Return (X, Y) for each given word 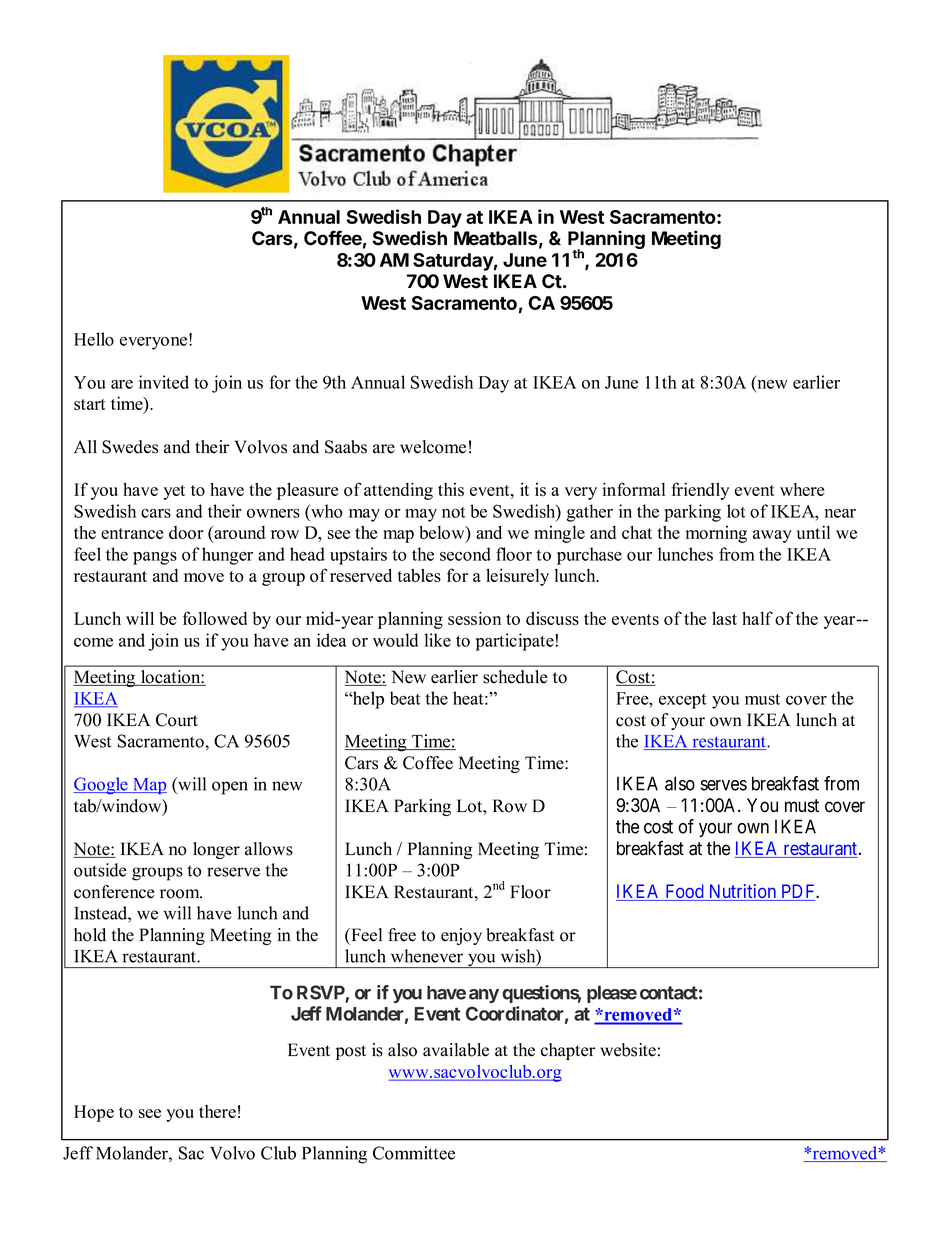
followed (215, 618)
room (181, 894)
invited (164, 382)
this (451, 489)
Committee (414, 1153)
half (757, 618)
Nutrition (742, 892)
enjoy (461, 936)
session (474, 618)
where (802, 489)
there (217, 1111)
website (628, 1050)
